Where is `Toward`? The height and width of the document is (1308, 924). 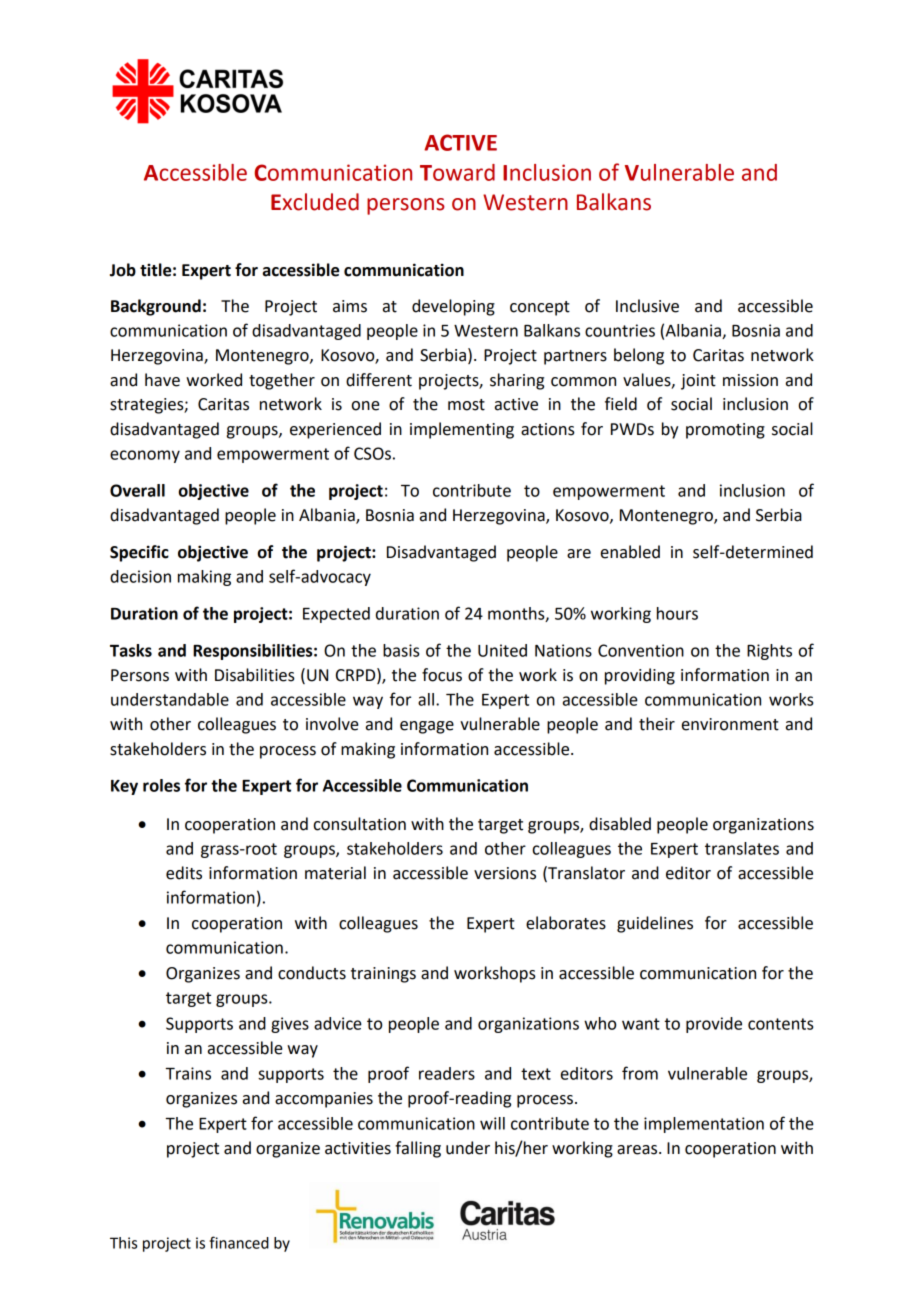
Toward is located at coordinates (457, 172).
